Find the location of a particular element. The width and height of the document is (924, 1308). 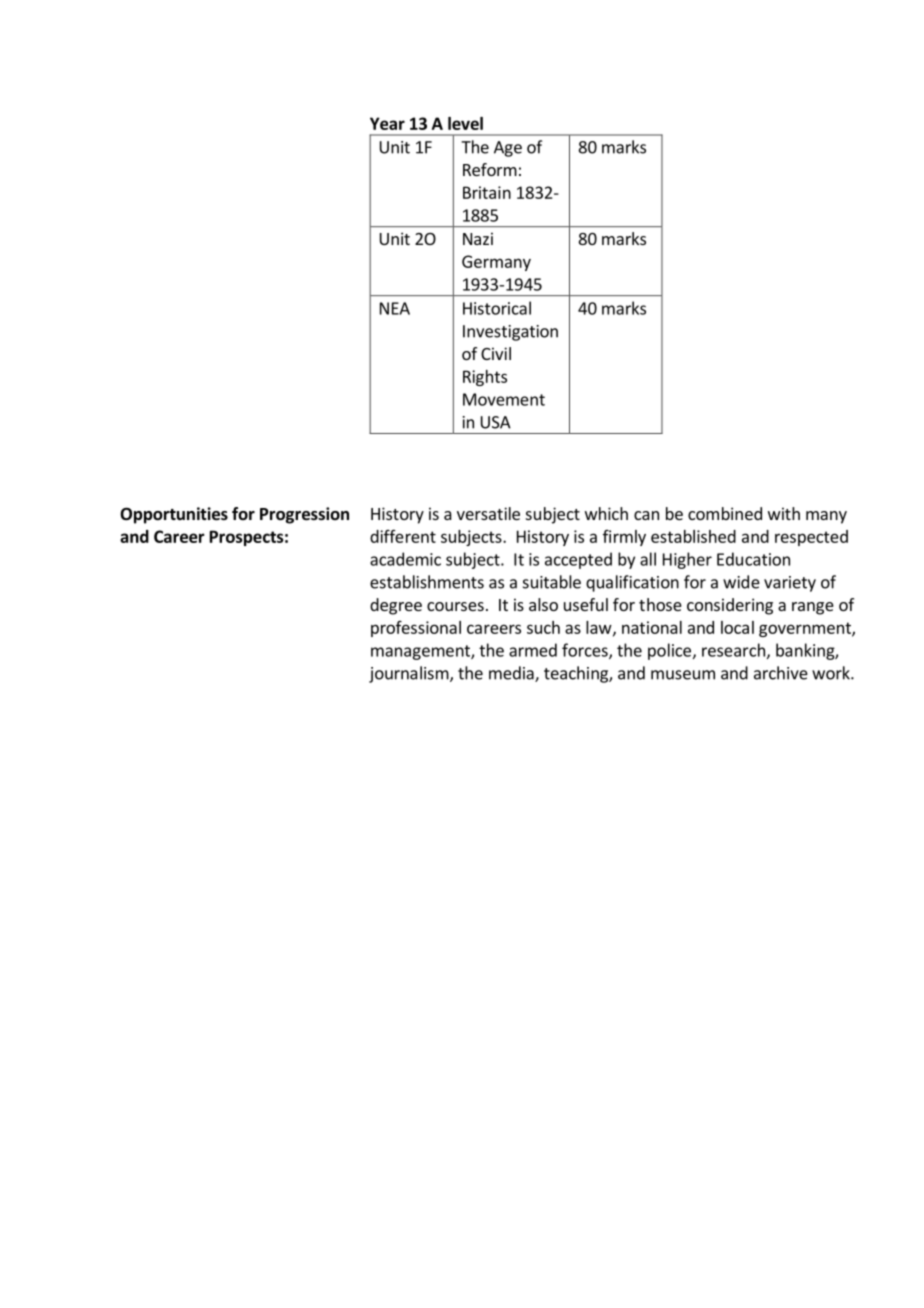

Reform is located at coordinates (490, 169).
